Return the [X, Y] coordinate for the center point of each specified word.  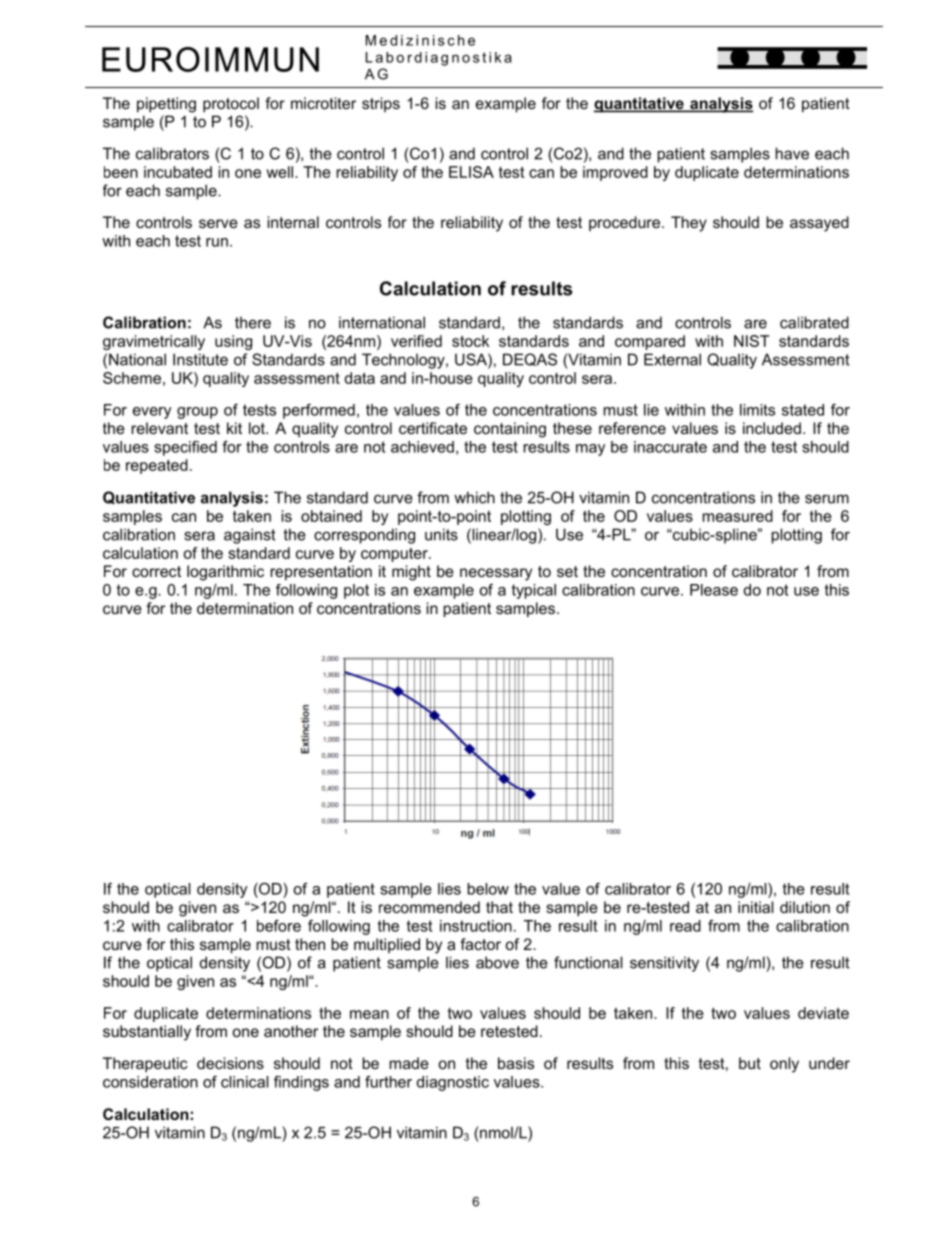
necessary [496, 574]
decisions [230, 1063]
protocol [231, 104]
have [792, 153]
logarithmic [225, 573]
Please [714, 590]
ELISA [471, 172]
